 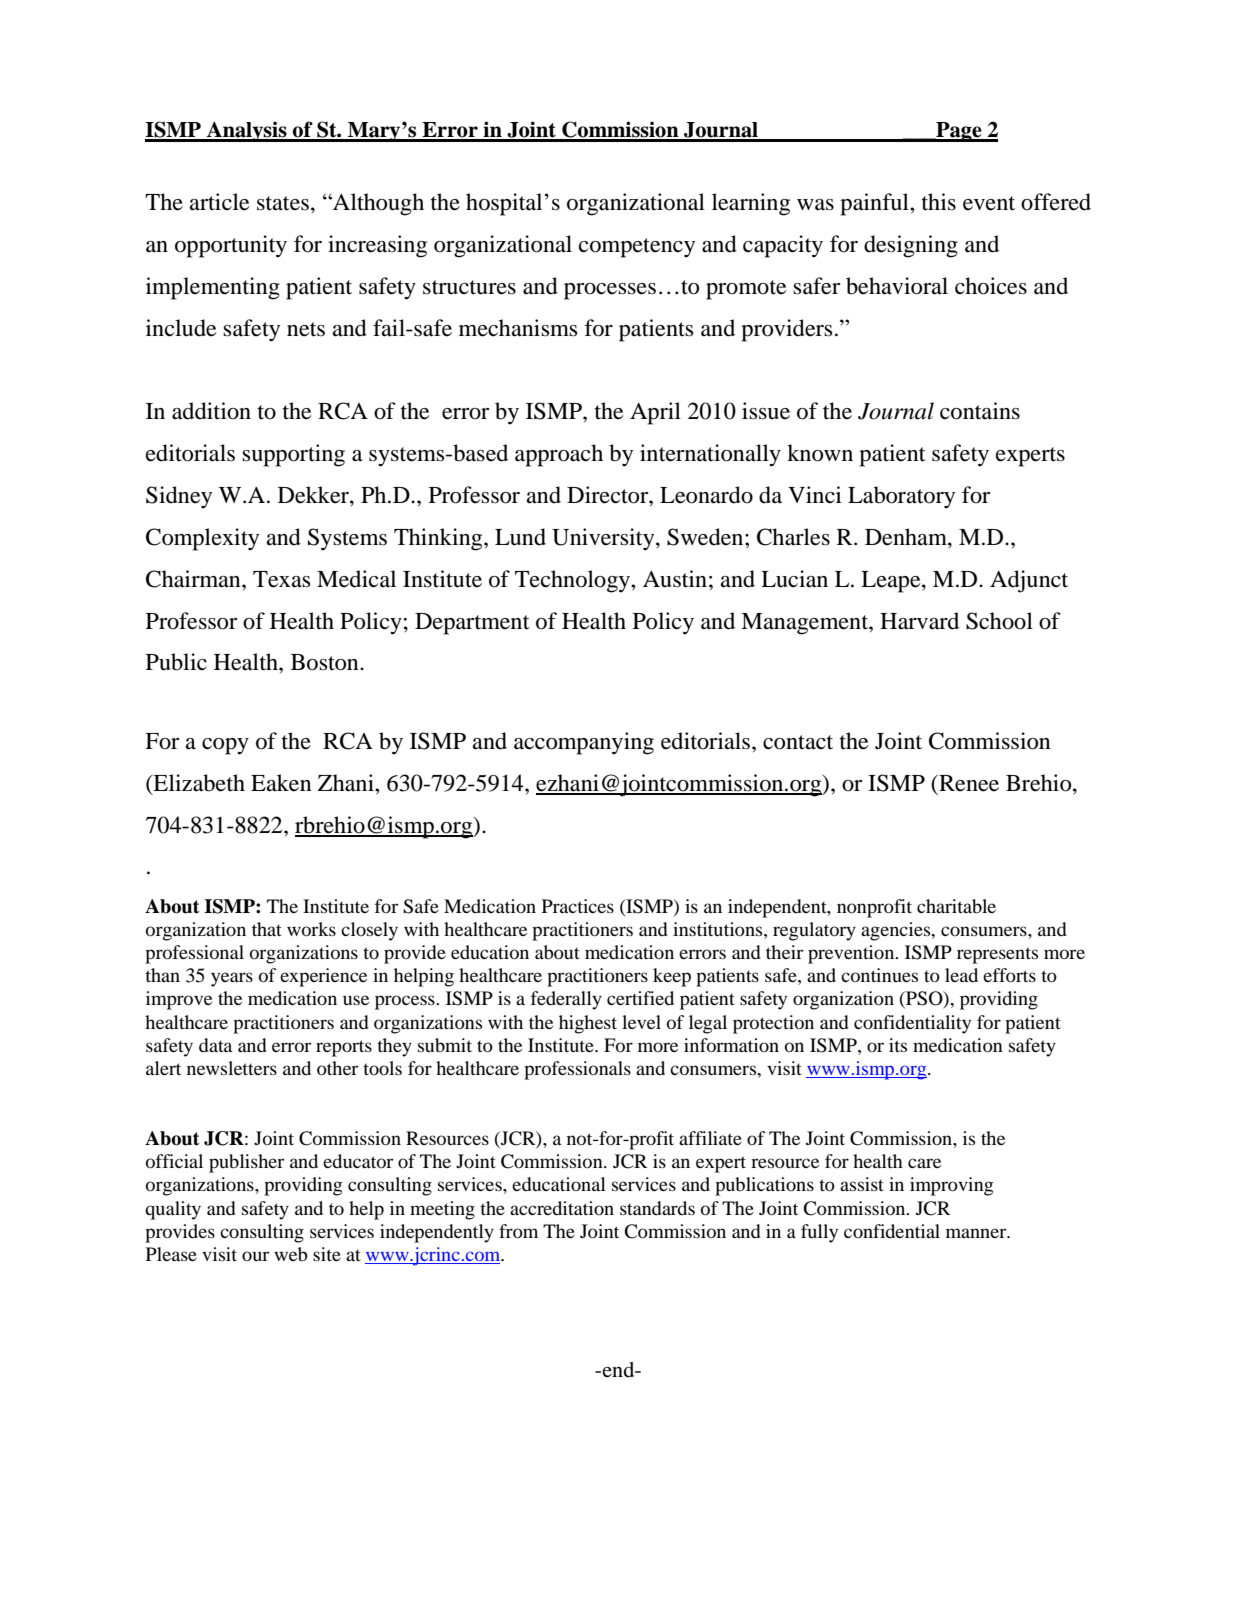 I want to click on lead, so click(x=961, y=975).
